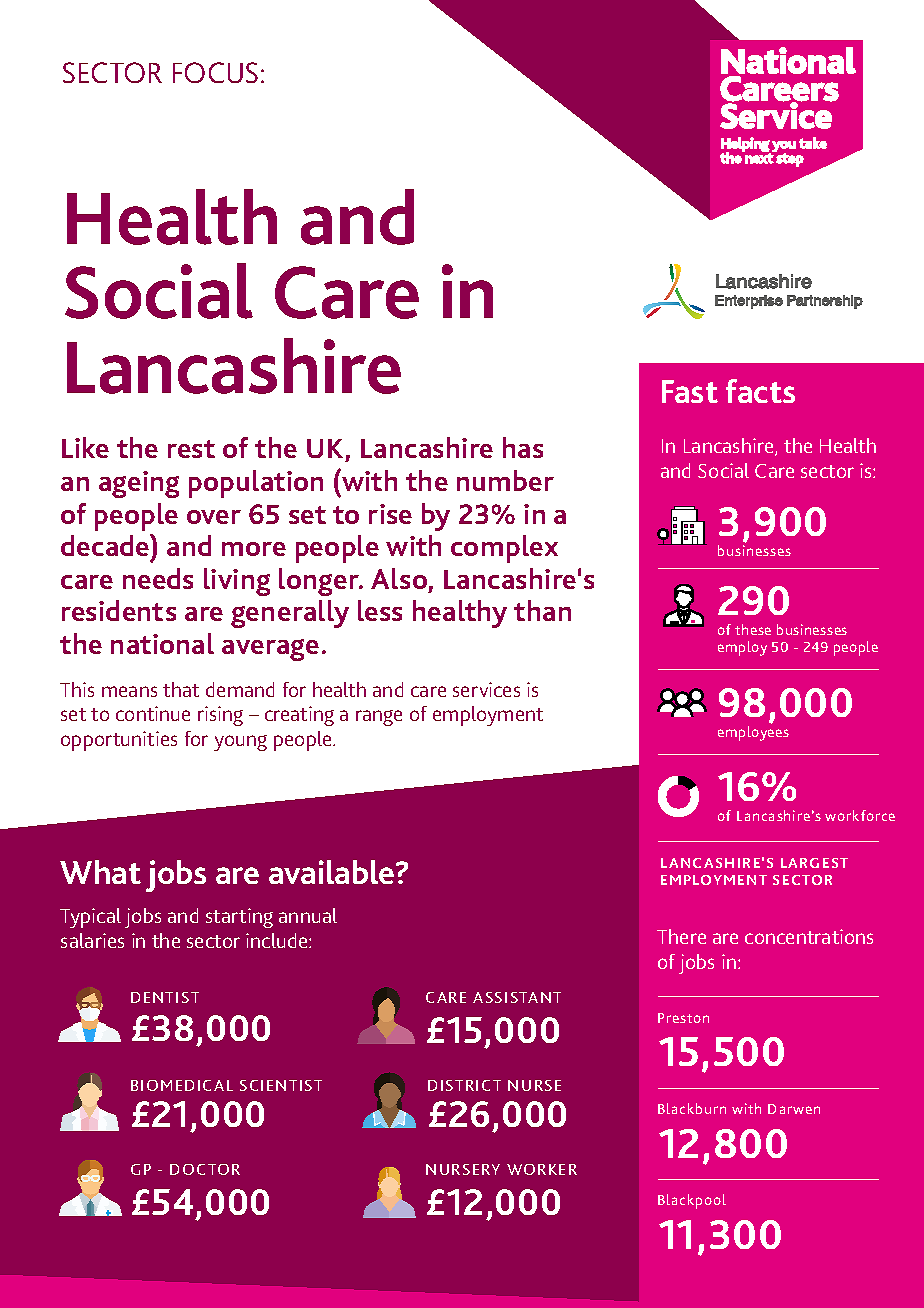 This document has width=924, height=1308. What do you see at coordinates (690, 391) in the document?
I see `Fast` at bounding box center [690, 391].
